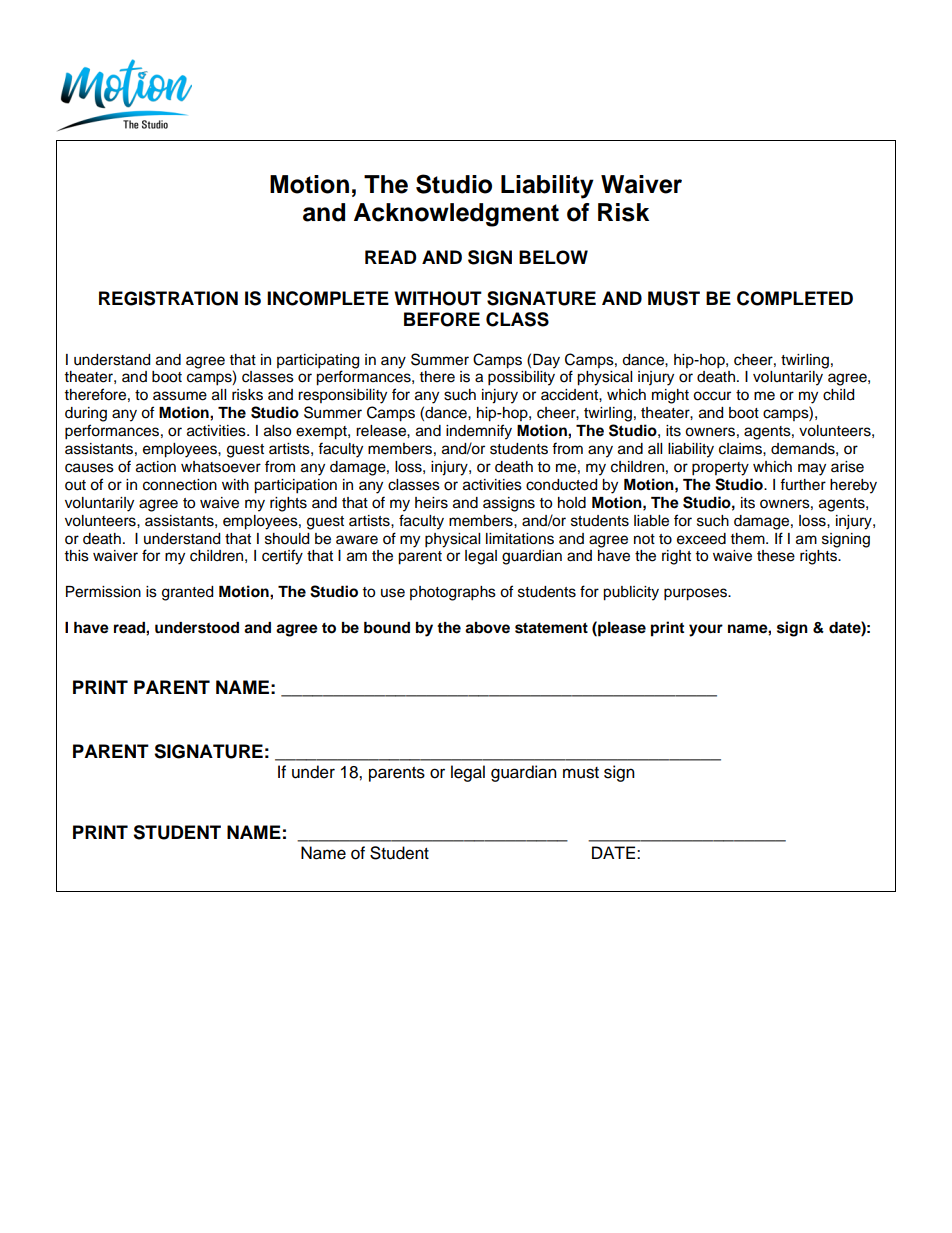 The image size is (952, 1233). Describe the element at coordinates (712, 396) in the screenshot. I see `occur` at that location.
